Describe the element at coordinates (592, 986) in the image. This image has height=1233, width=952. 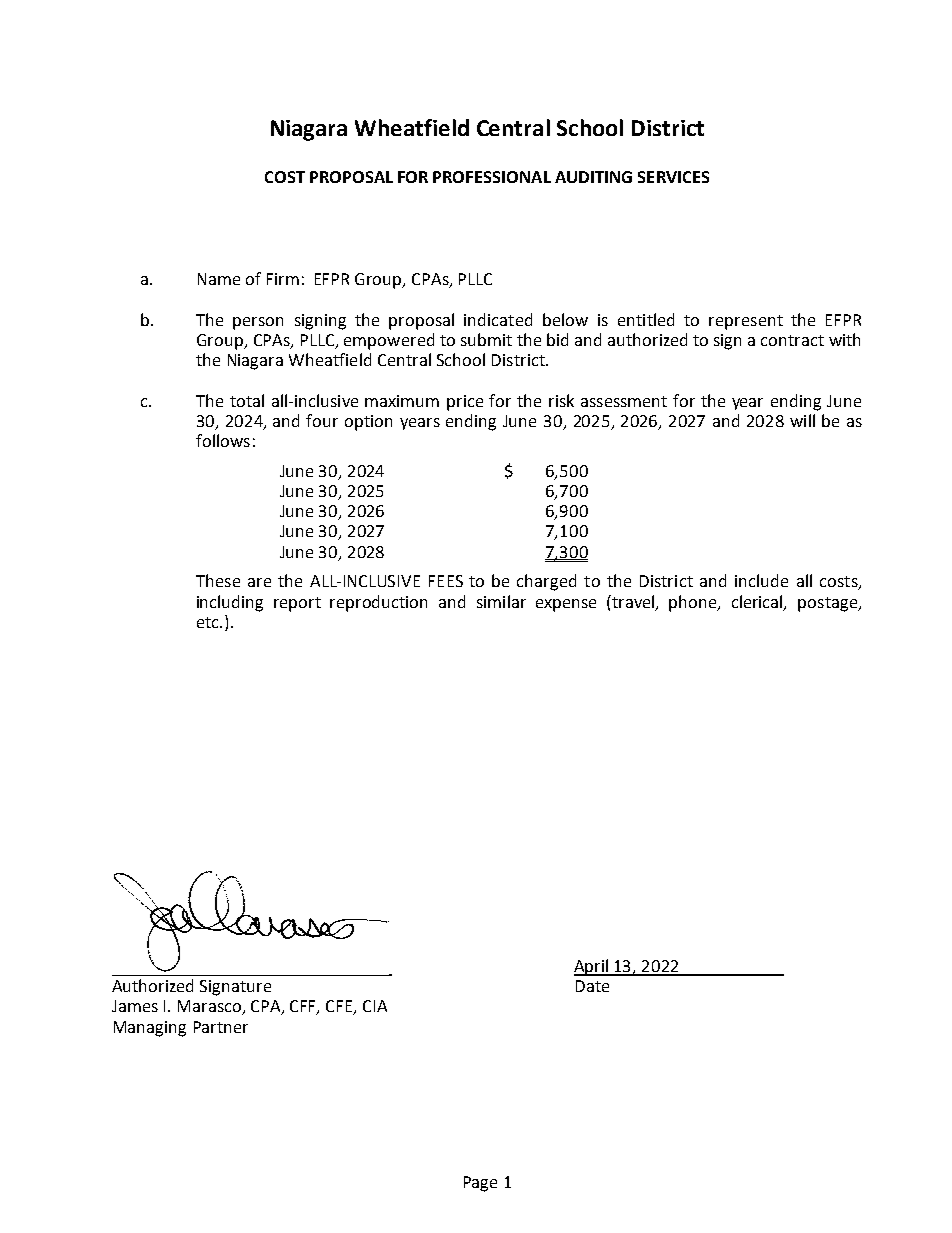
I see `Date` at that location.
